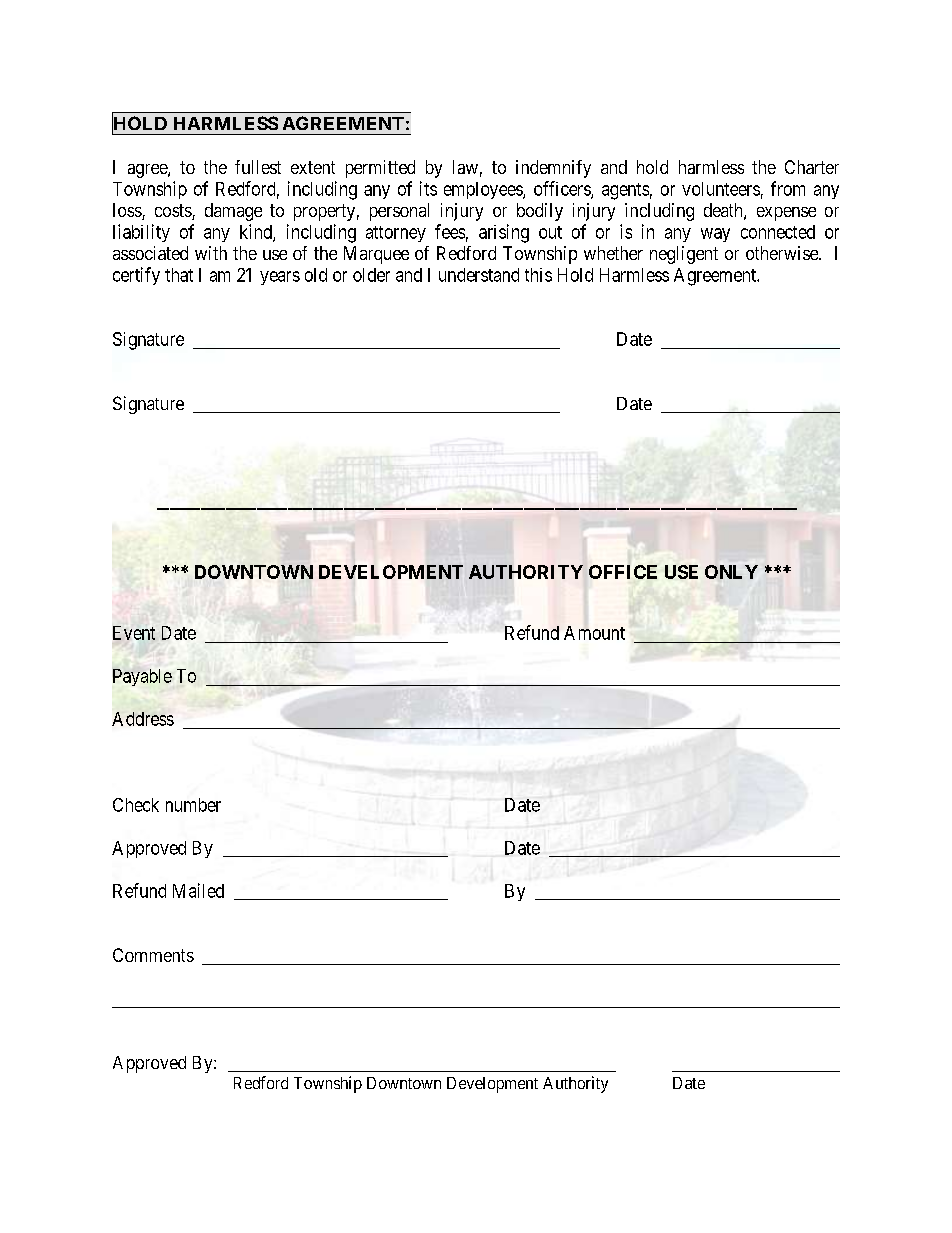 The image size is (952, 1233). Describe the element at coordinates (594, 633) in the document. I see `Amount` at that location.
